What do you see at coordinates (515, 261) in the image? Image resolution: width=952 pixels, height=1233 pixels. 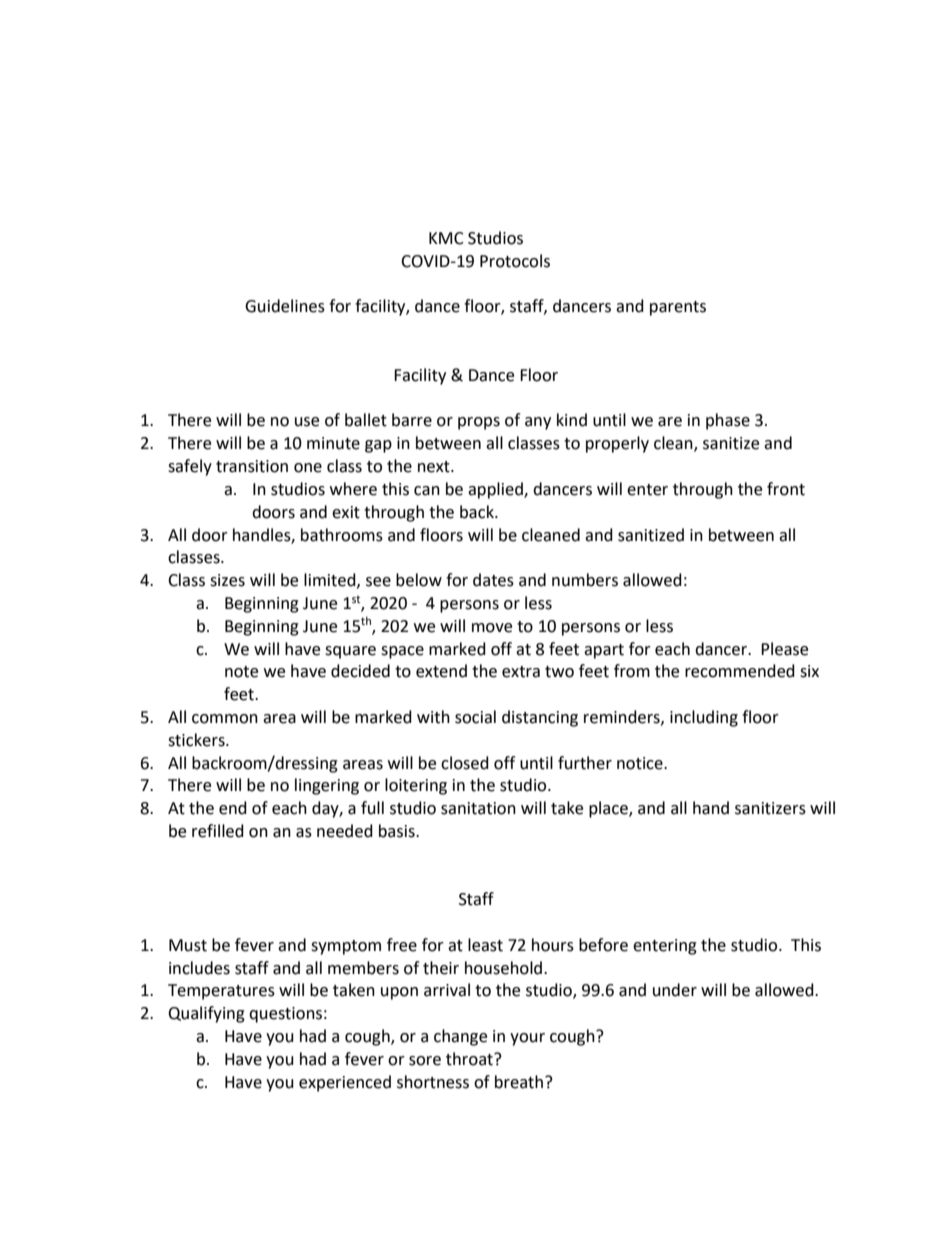 I see `Protocols` at bounding box center [515, 261].
